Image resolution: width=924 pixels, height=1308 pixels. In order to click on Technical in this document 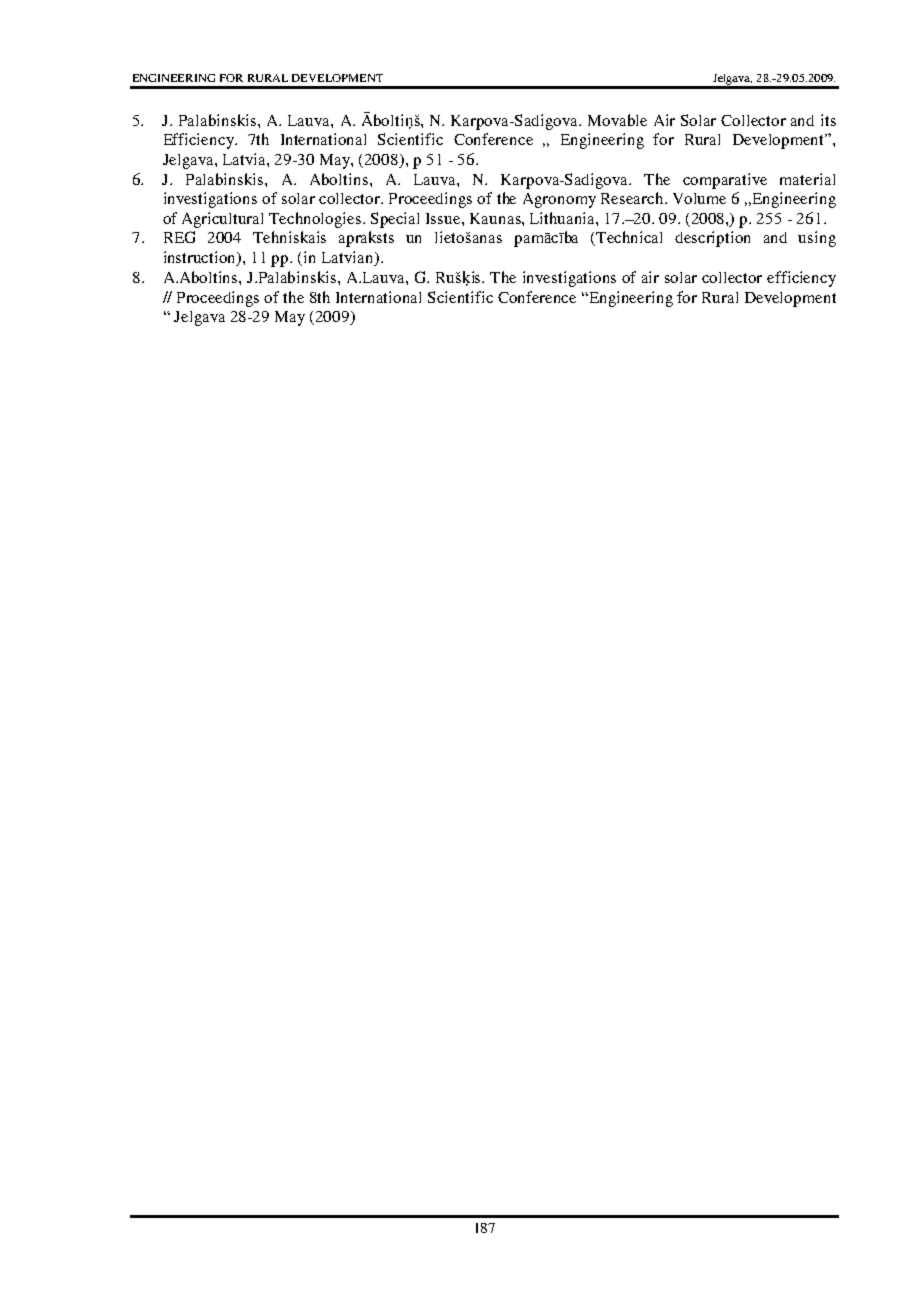, I will do `click(629, 237)`.
